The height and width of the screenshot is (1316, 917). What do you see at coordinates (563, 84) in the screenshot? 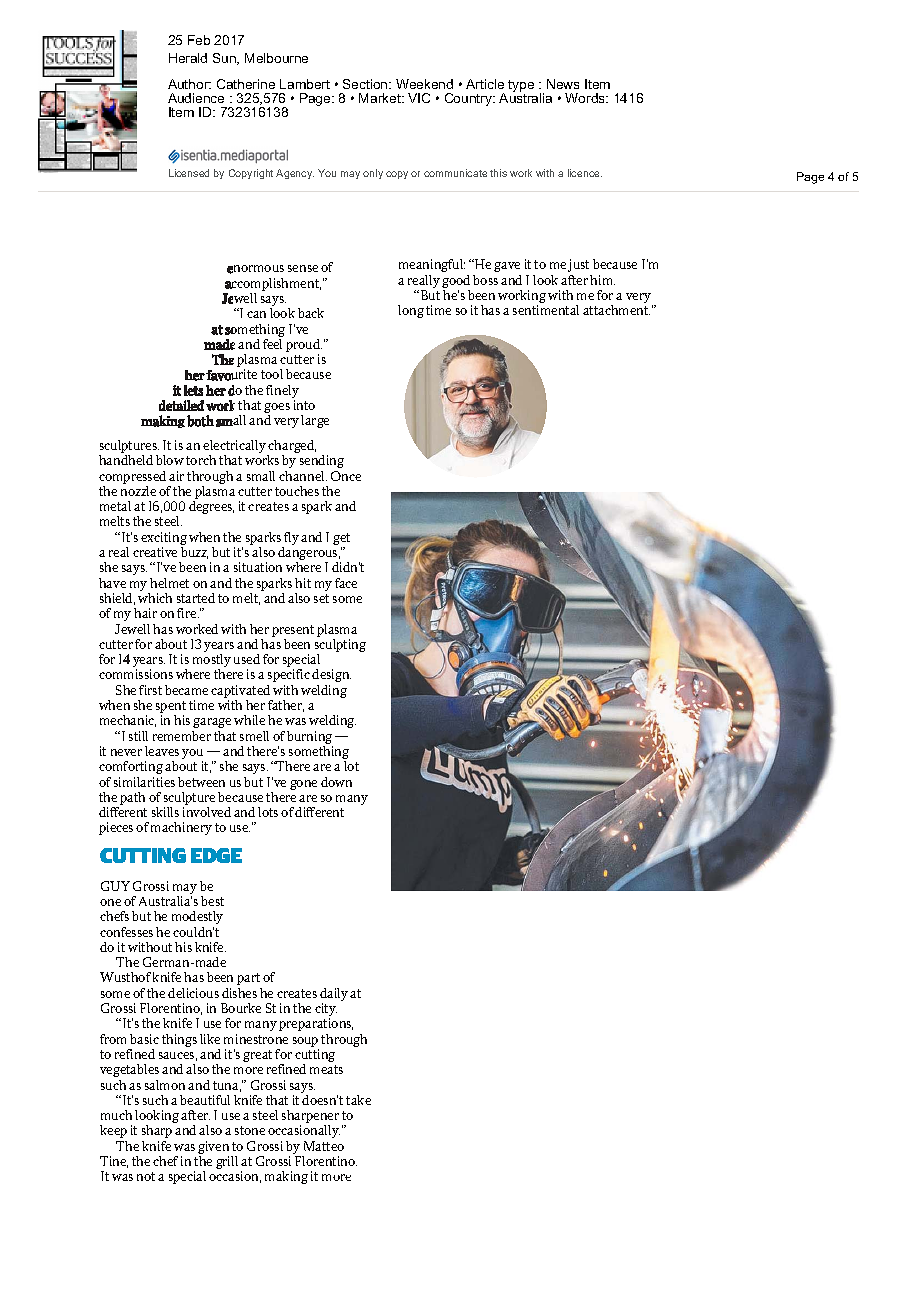
I see `News` at bounding box center [563, 84].
